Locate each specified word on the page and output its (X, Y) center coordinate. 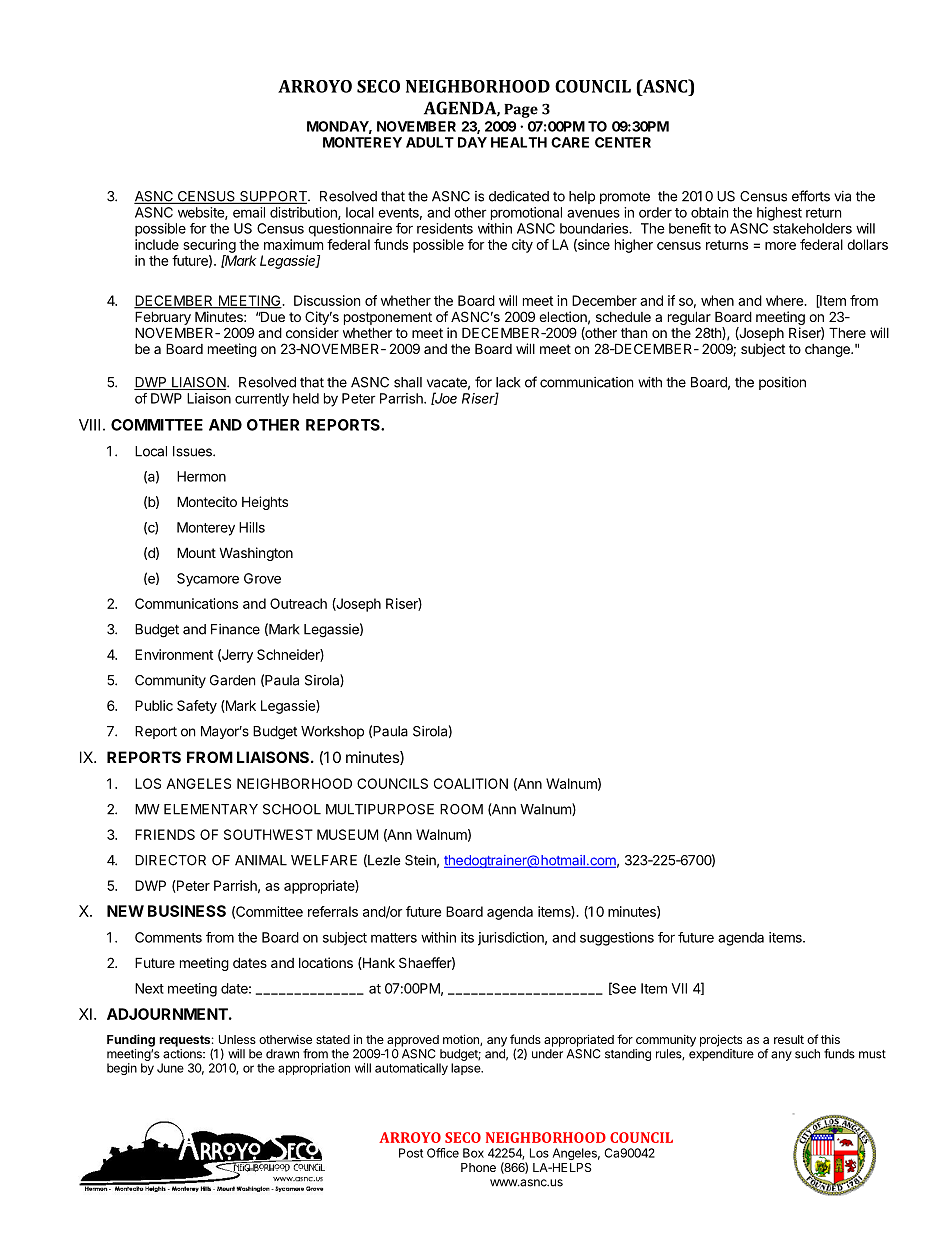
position (782, 383)
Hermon (201, 476)
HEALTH (519, 142)
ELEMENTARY (211, 809)
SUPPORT (273, 197)
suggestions (617, 939)
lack (508, 382)
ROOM (461, 809)
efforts (811, 196)
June (170, 1068)
